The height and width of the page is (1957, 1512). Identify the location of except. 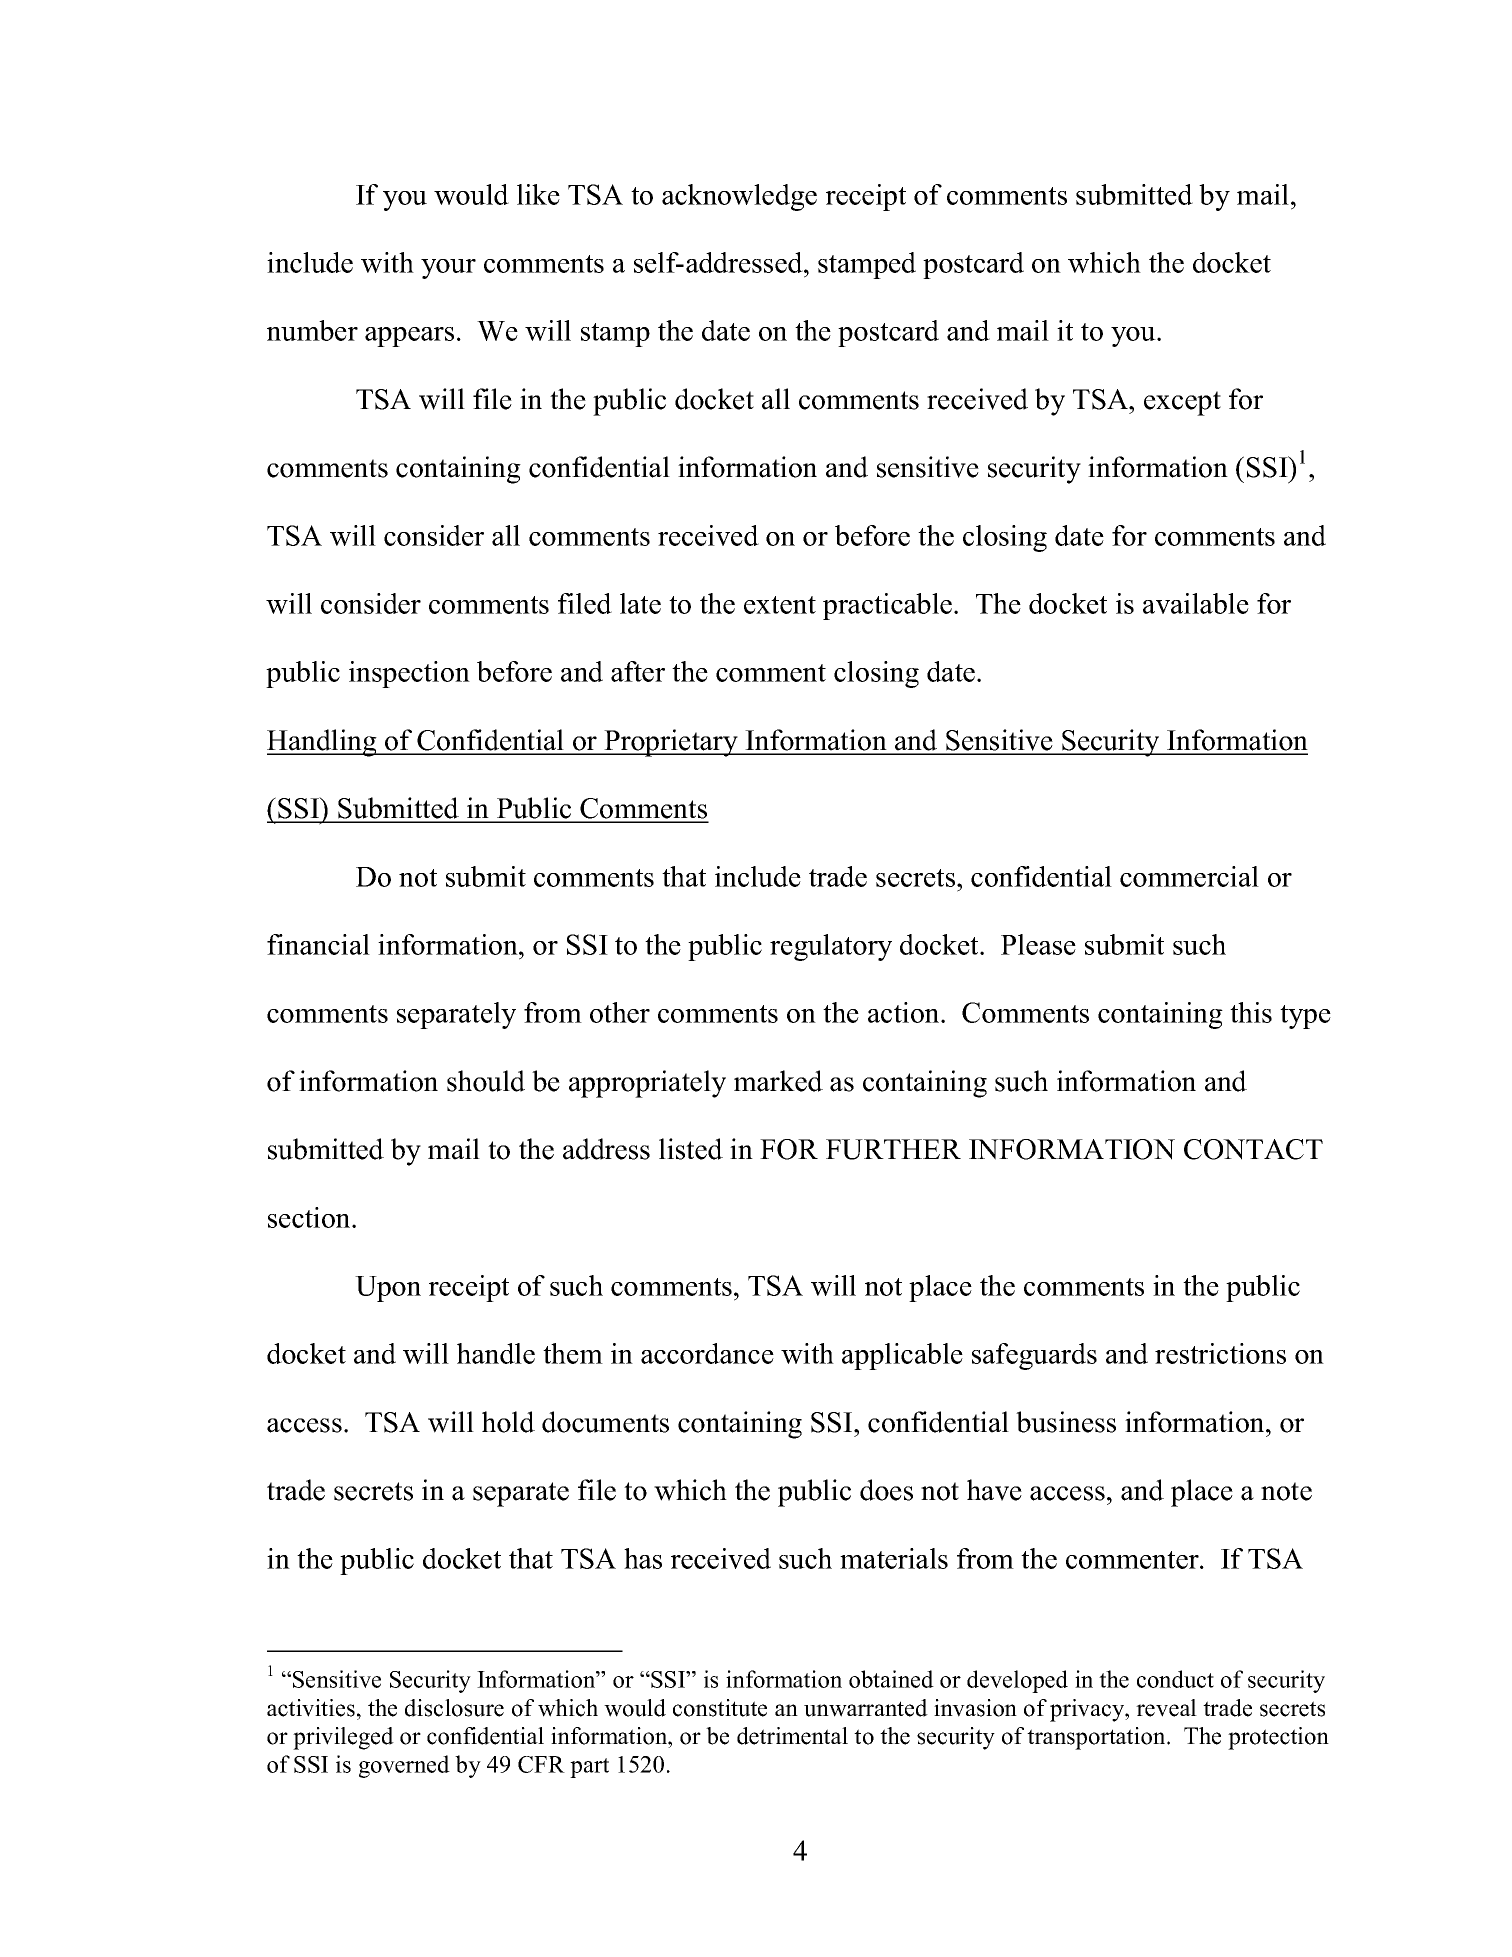
(1182, 403).
